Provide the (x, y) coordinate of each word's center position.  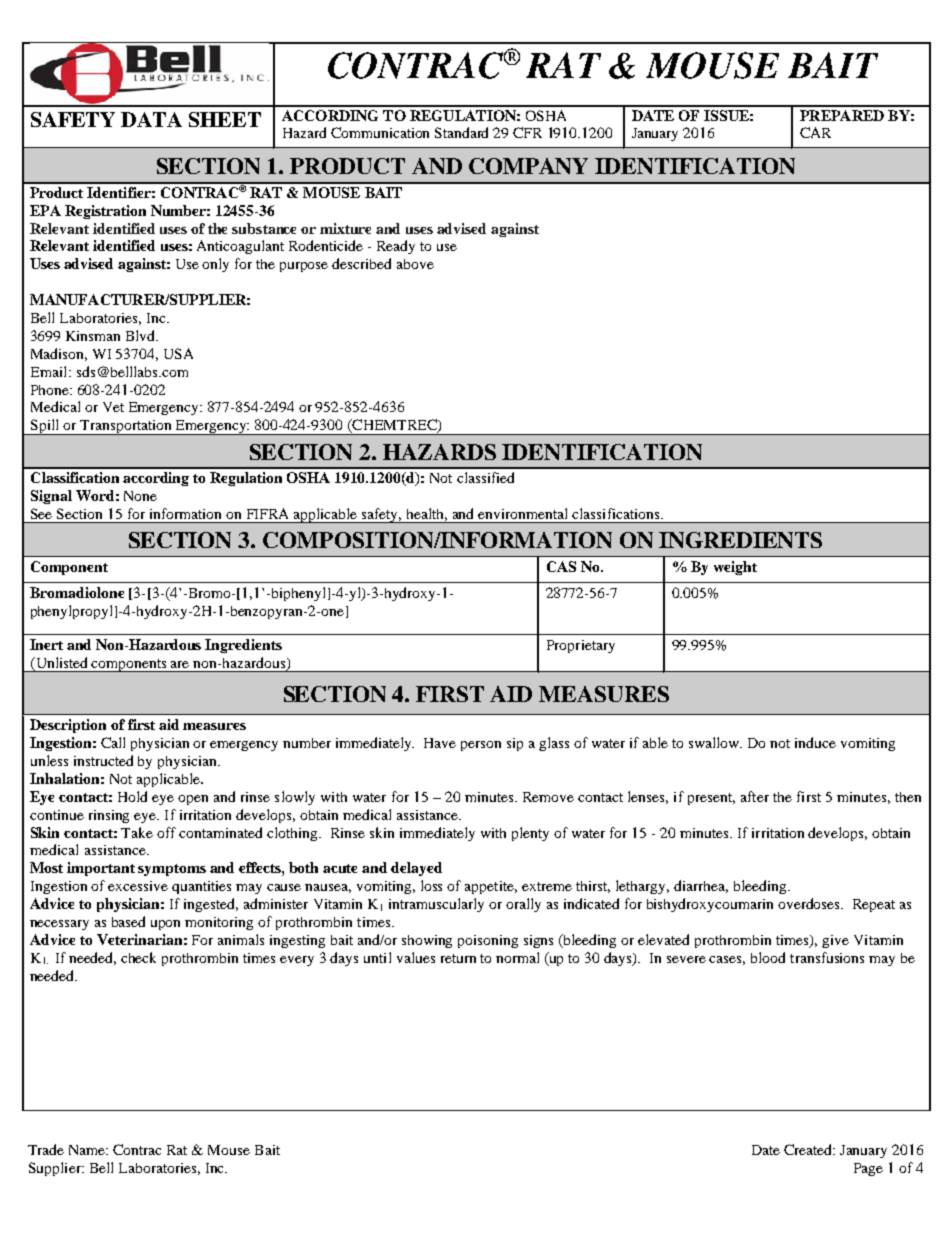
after (755, 796)
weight (735, 568)
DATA (151, 119)
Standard (461, 132)
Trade (46, 1149)
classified (485, 477)
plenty (530, 834)
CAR (815, 132)
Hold (132, 796)
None (140, 496)
